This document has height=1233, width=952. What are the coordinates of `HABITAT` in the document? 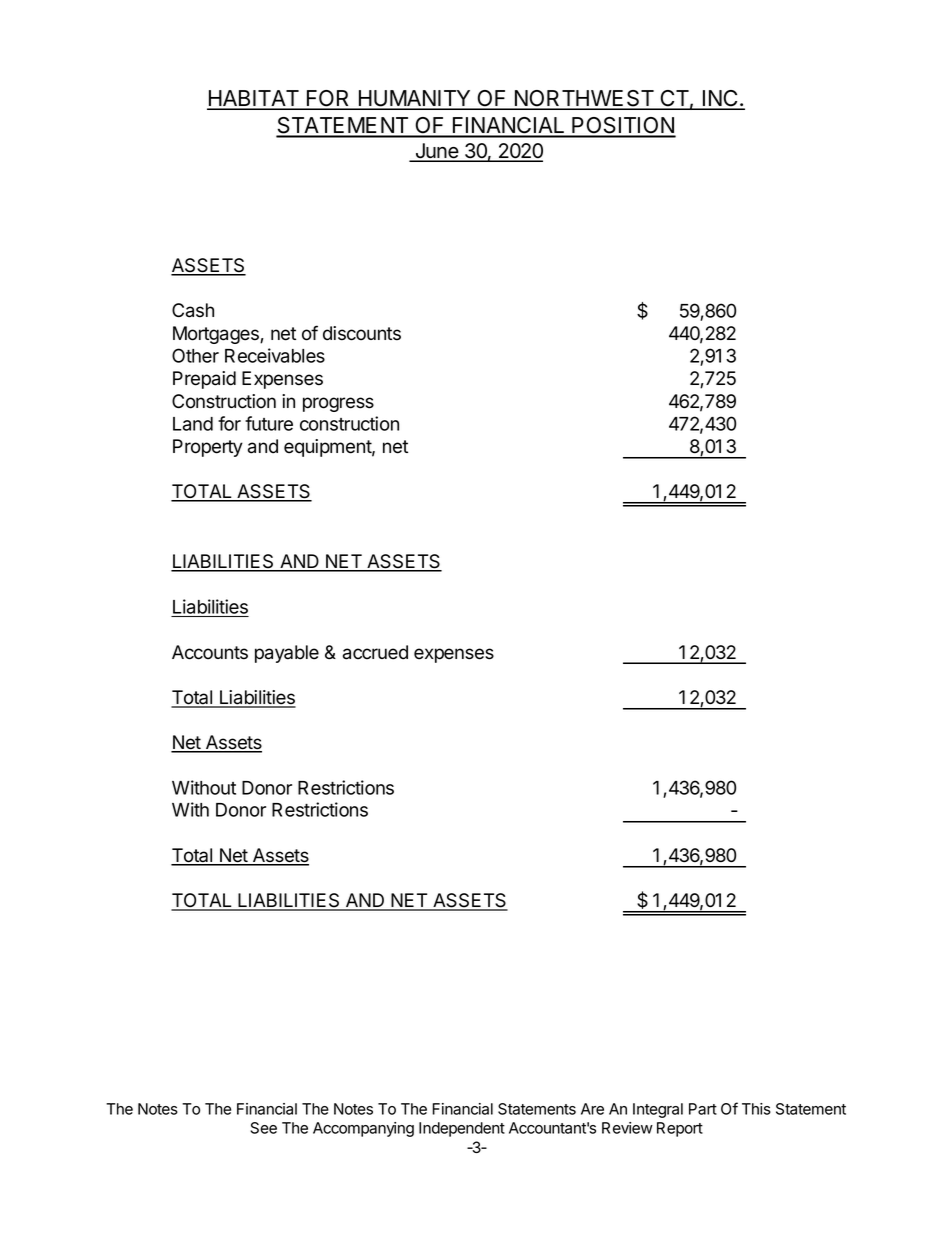 It's located at (254, 99).
